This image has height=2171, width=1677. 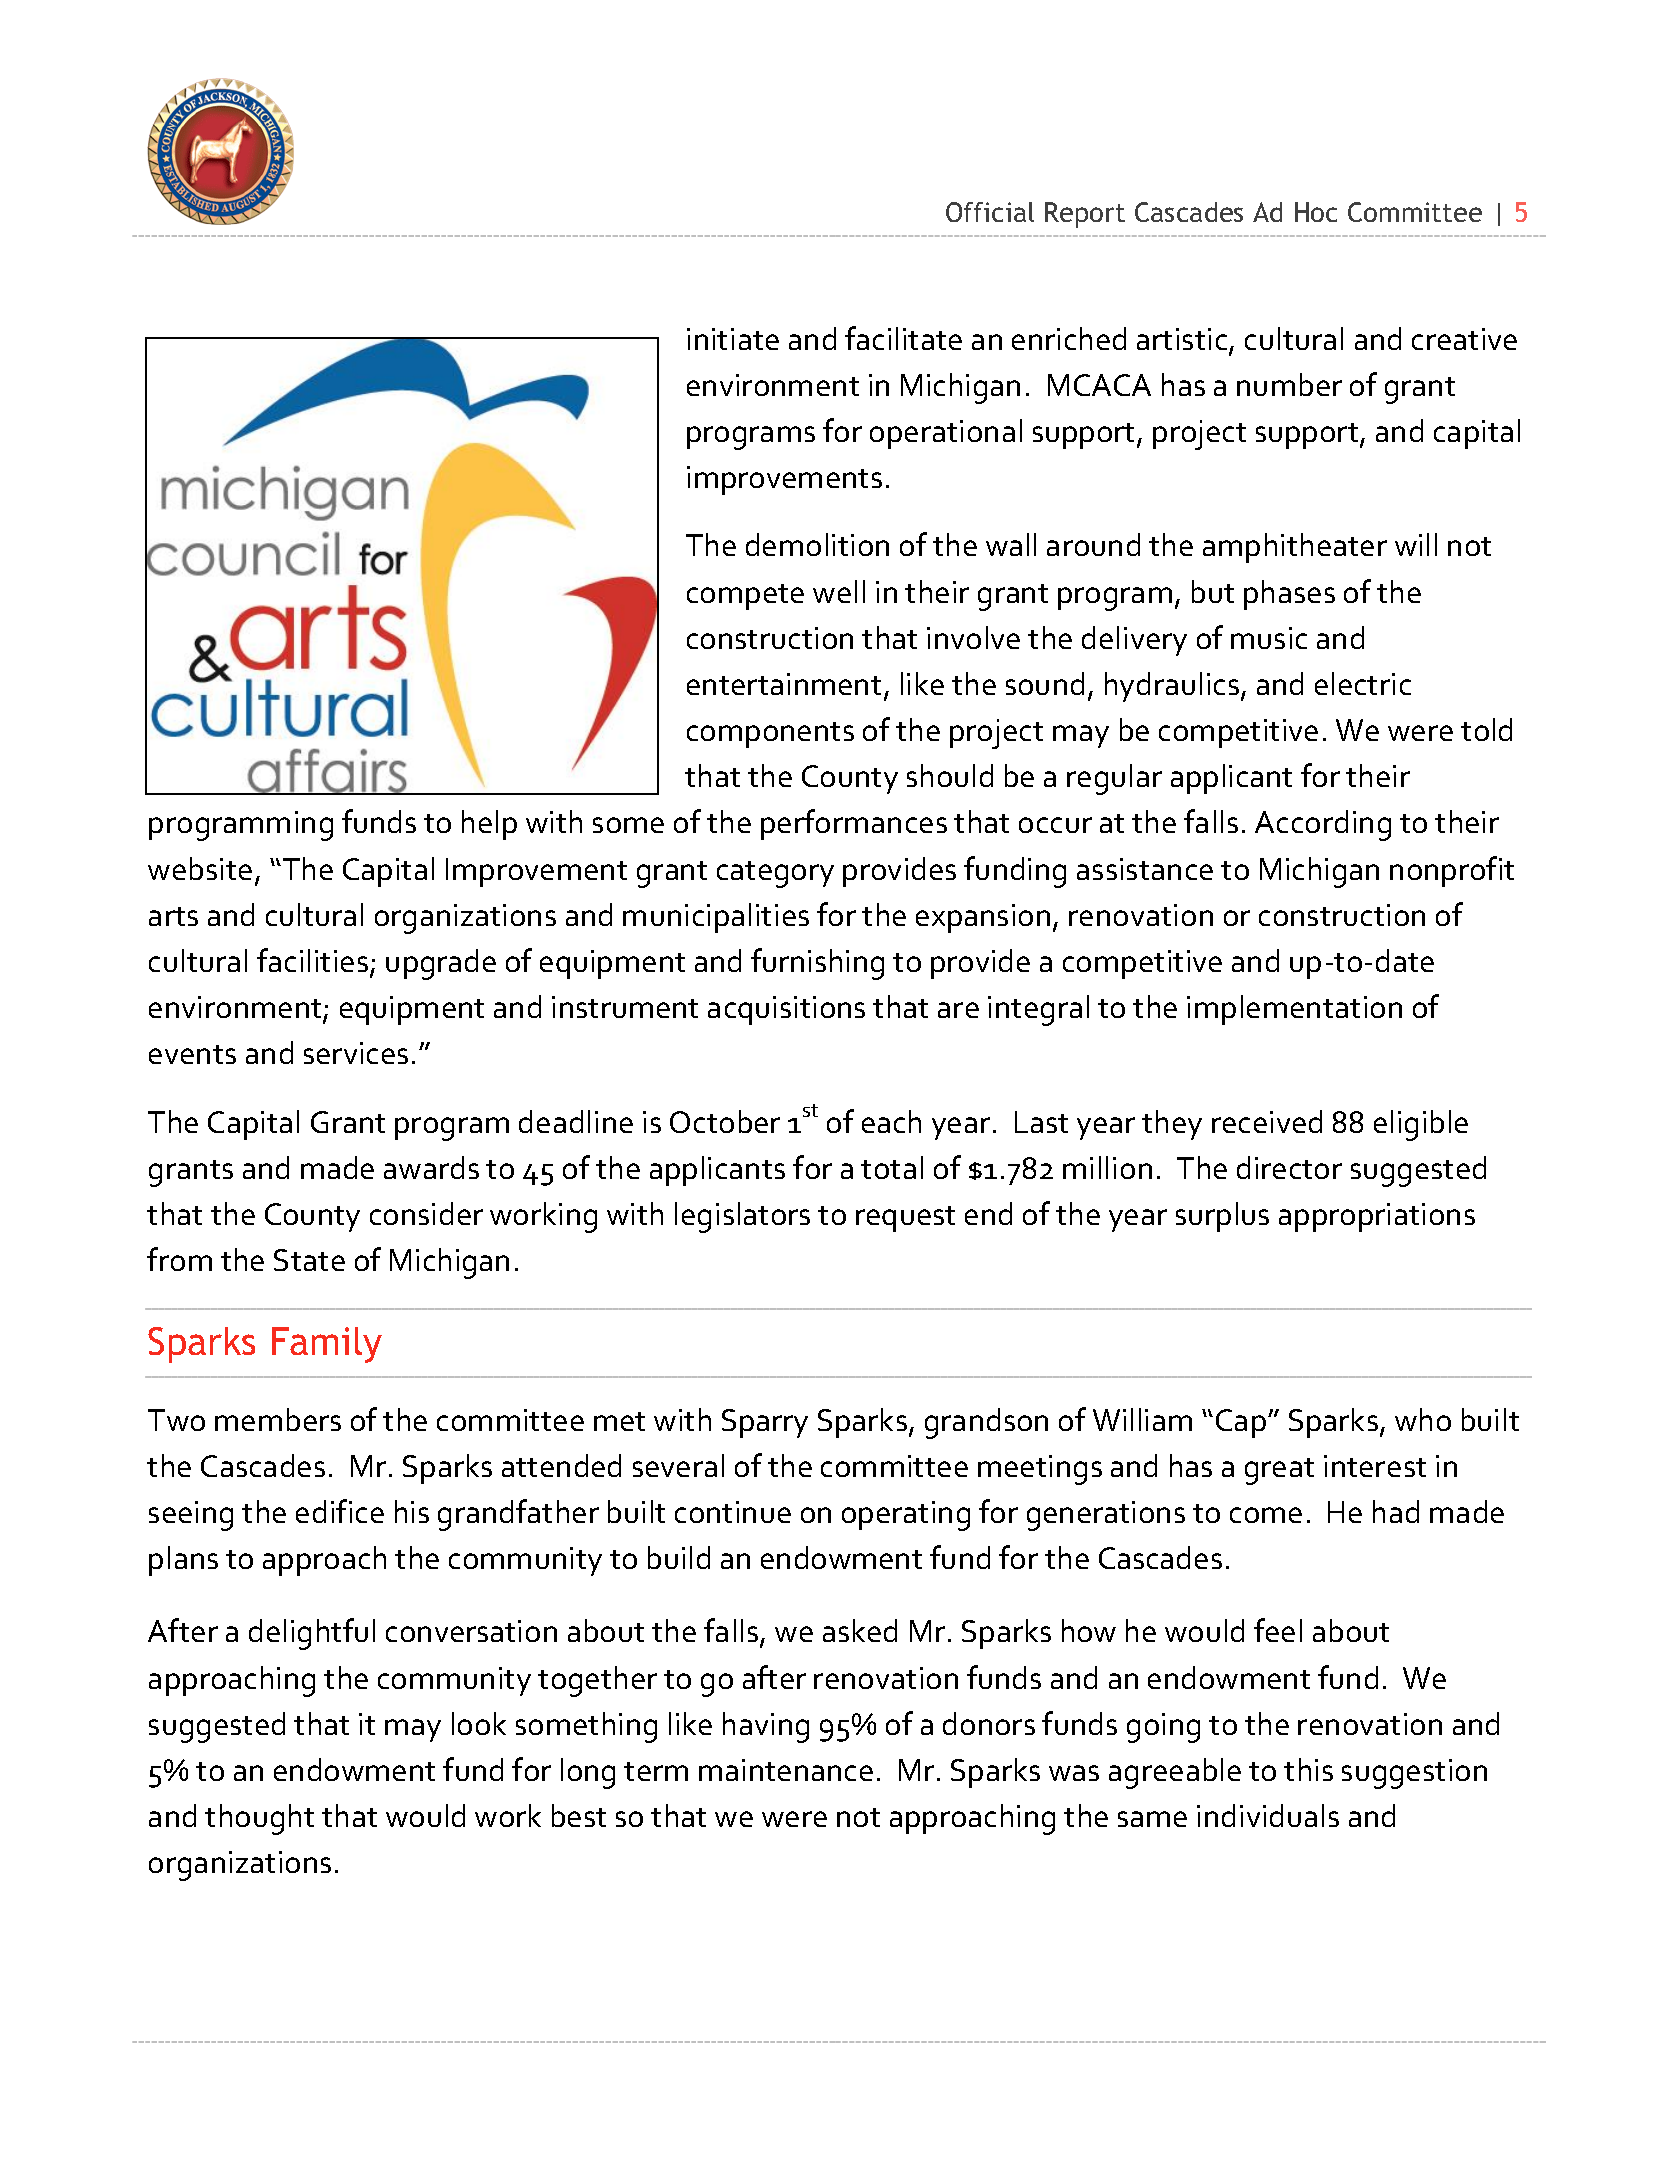 What do you see at coordinates (905, 1219) in the image?
I see `request` at bounding box center [905, 1219].
